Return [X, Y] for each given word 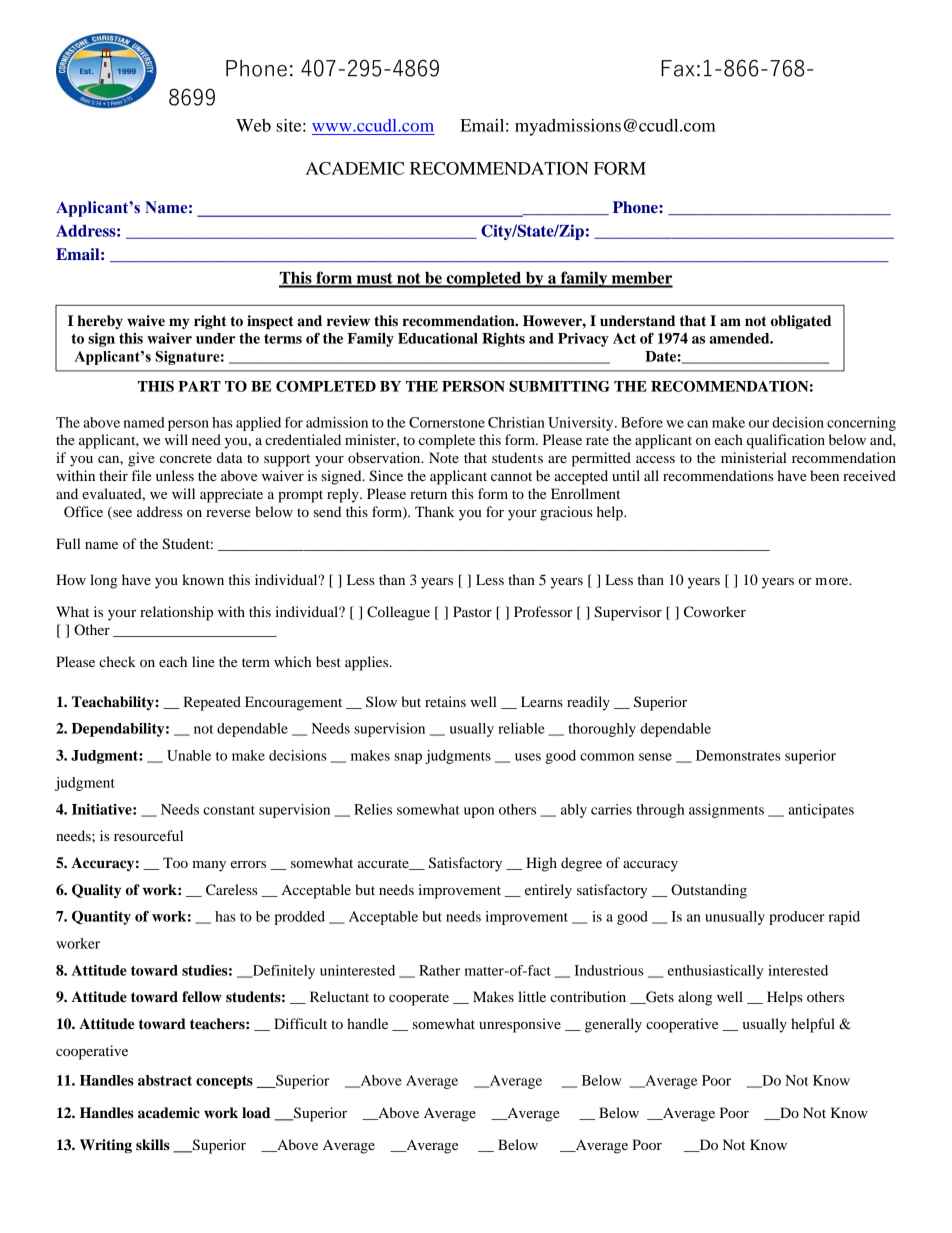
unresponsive [520, 1025]
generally [613, 1025]
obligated [801, 322]
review [348, 320]
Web [253, 125]
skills [153, 1144]
